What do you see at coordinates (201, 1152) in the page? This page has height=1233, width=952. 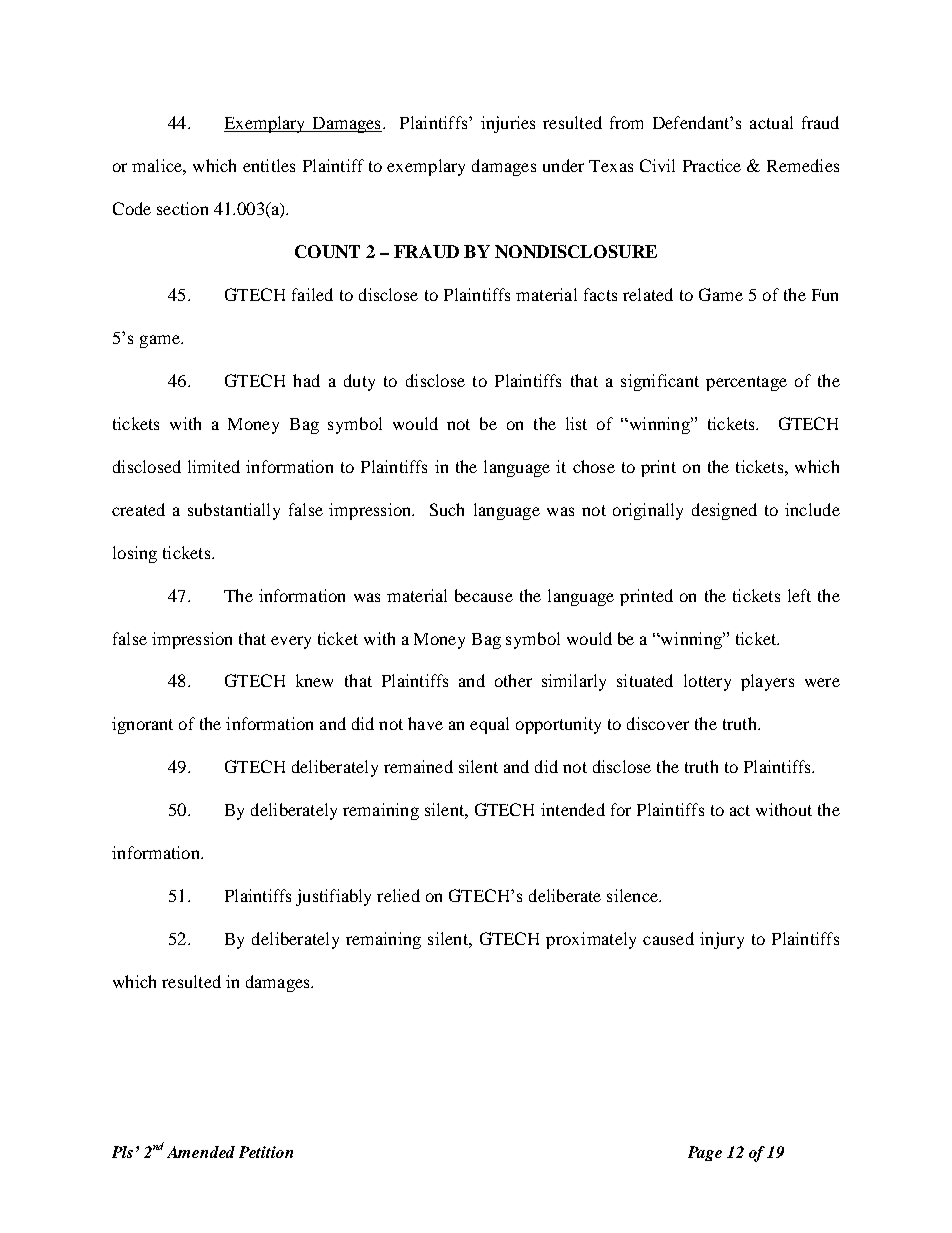 I see `Amended` at bounding box center [201, 1152].
